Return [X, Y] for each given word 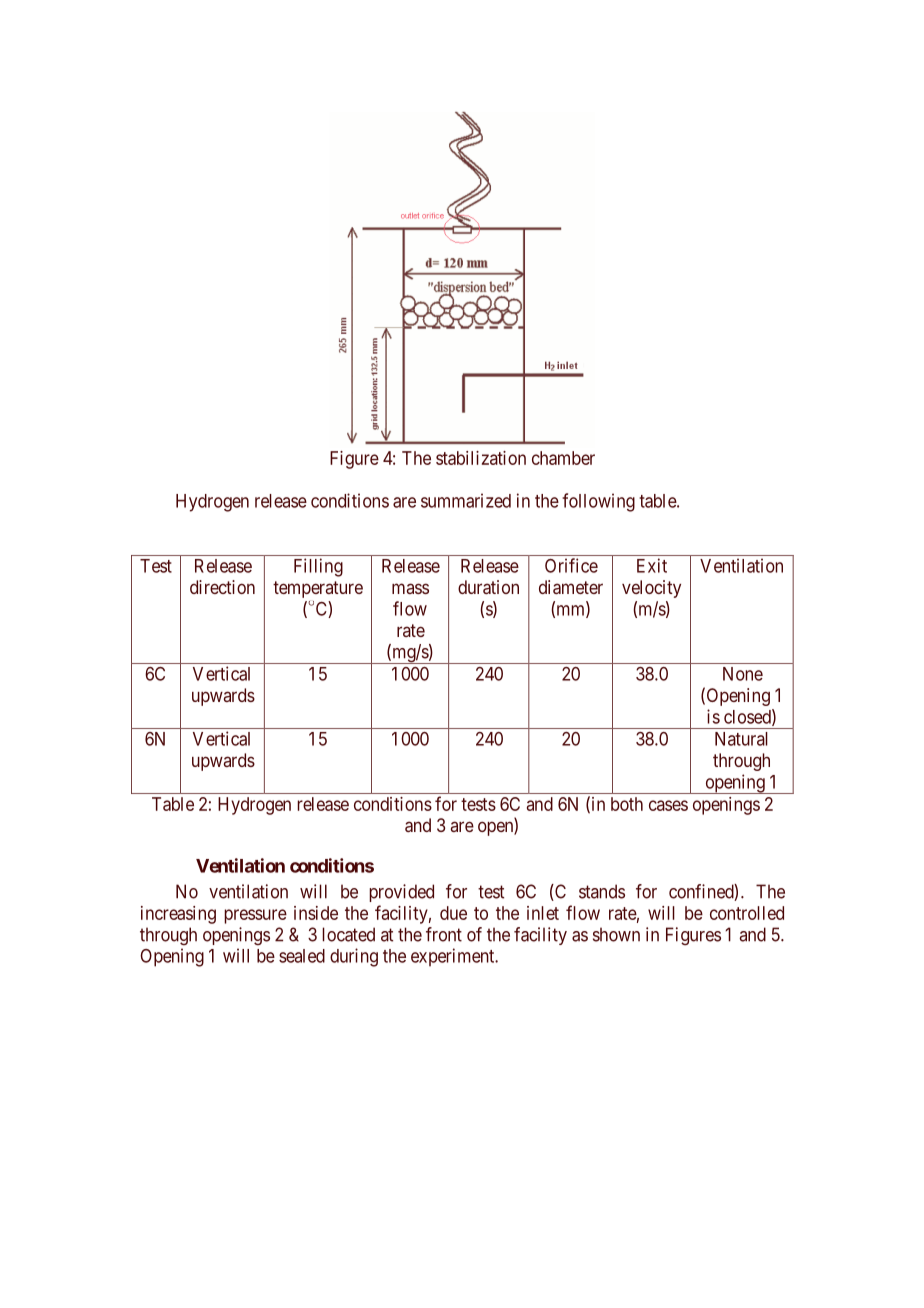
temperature [318, 589]
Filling [318, 567]
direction [222, 587]
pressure [255, 916]
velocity [651, 589]
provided [401, 893]
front [444, 934]
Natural [741, 739]
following [598, 502]
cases [668, 805]
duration [488, 587]
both [627, 804]
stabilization [481, 458]
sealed [302, 956]
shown [616, 934]
